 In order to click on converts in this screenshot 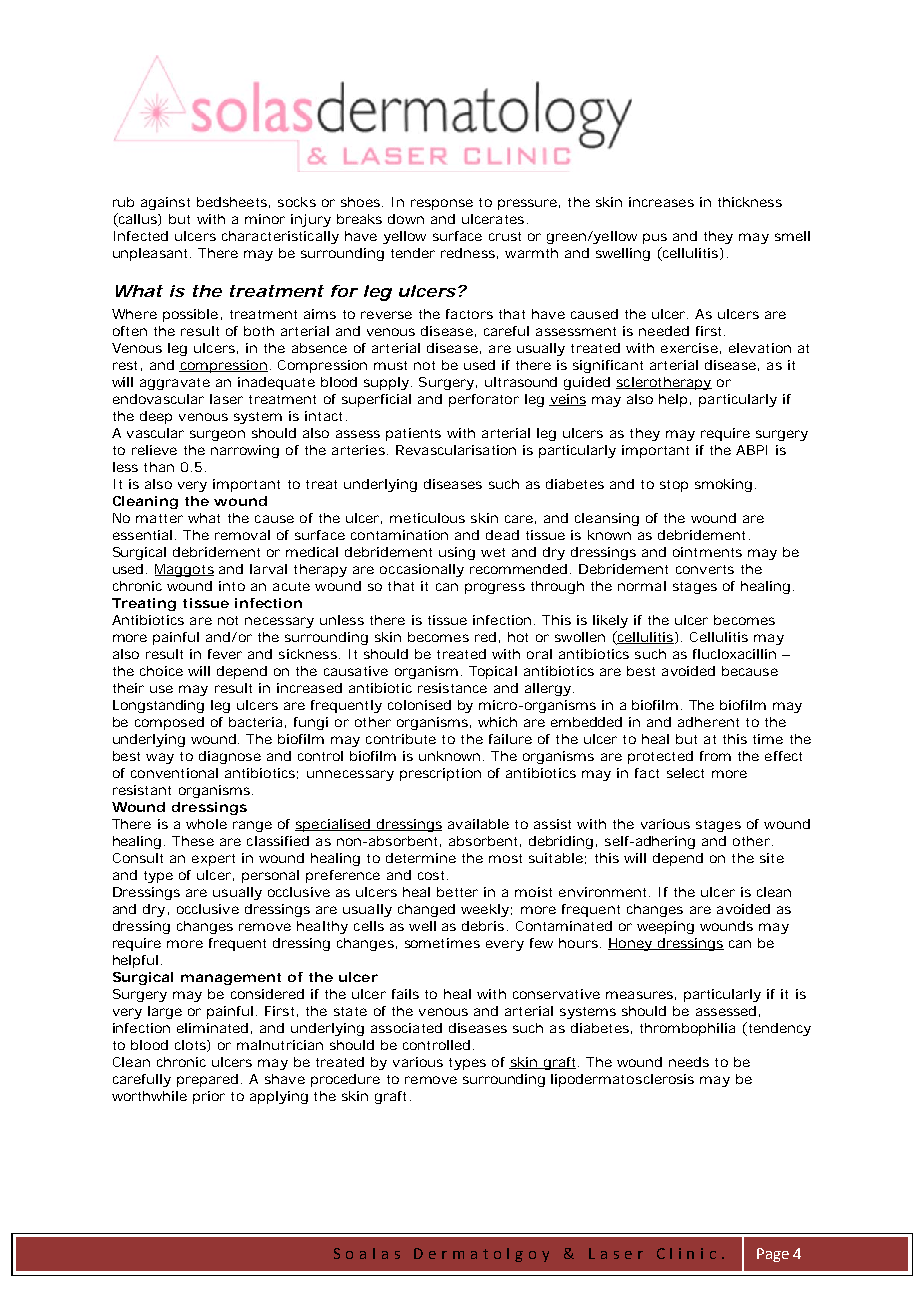, I will do `click(705, 569)`.
